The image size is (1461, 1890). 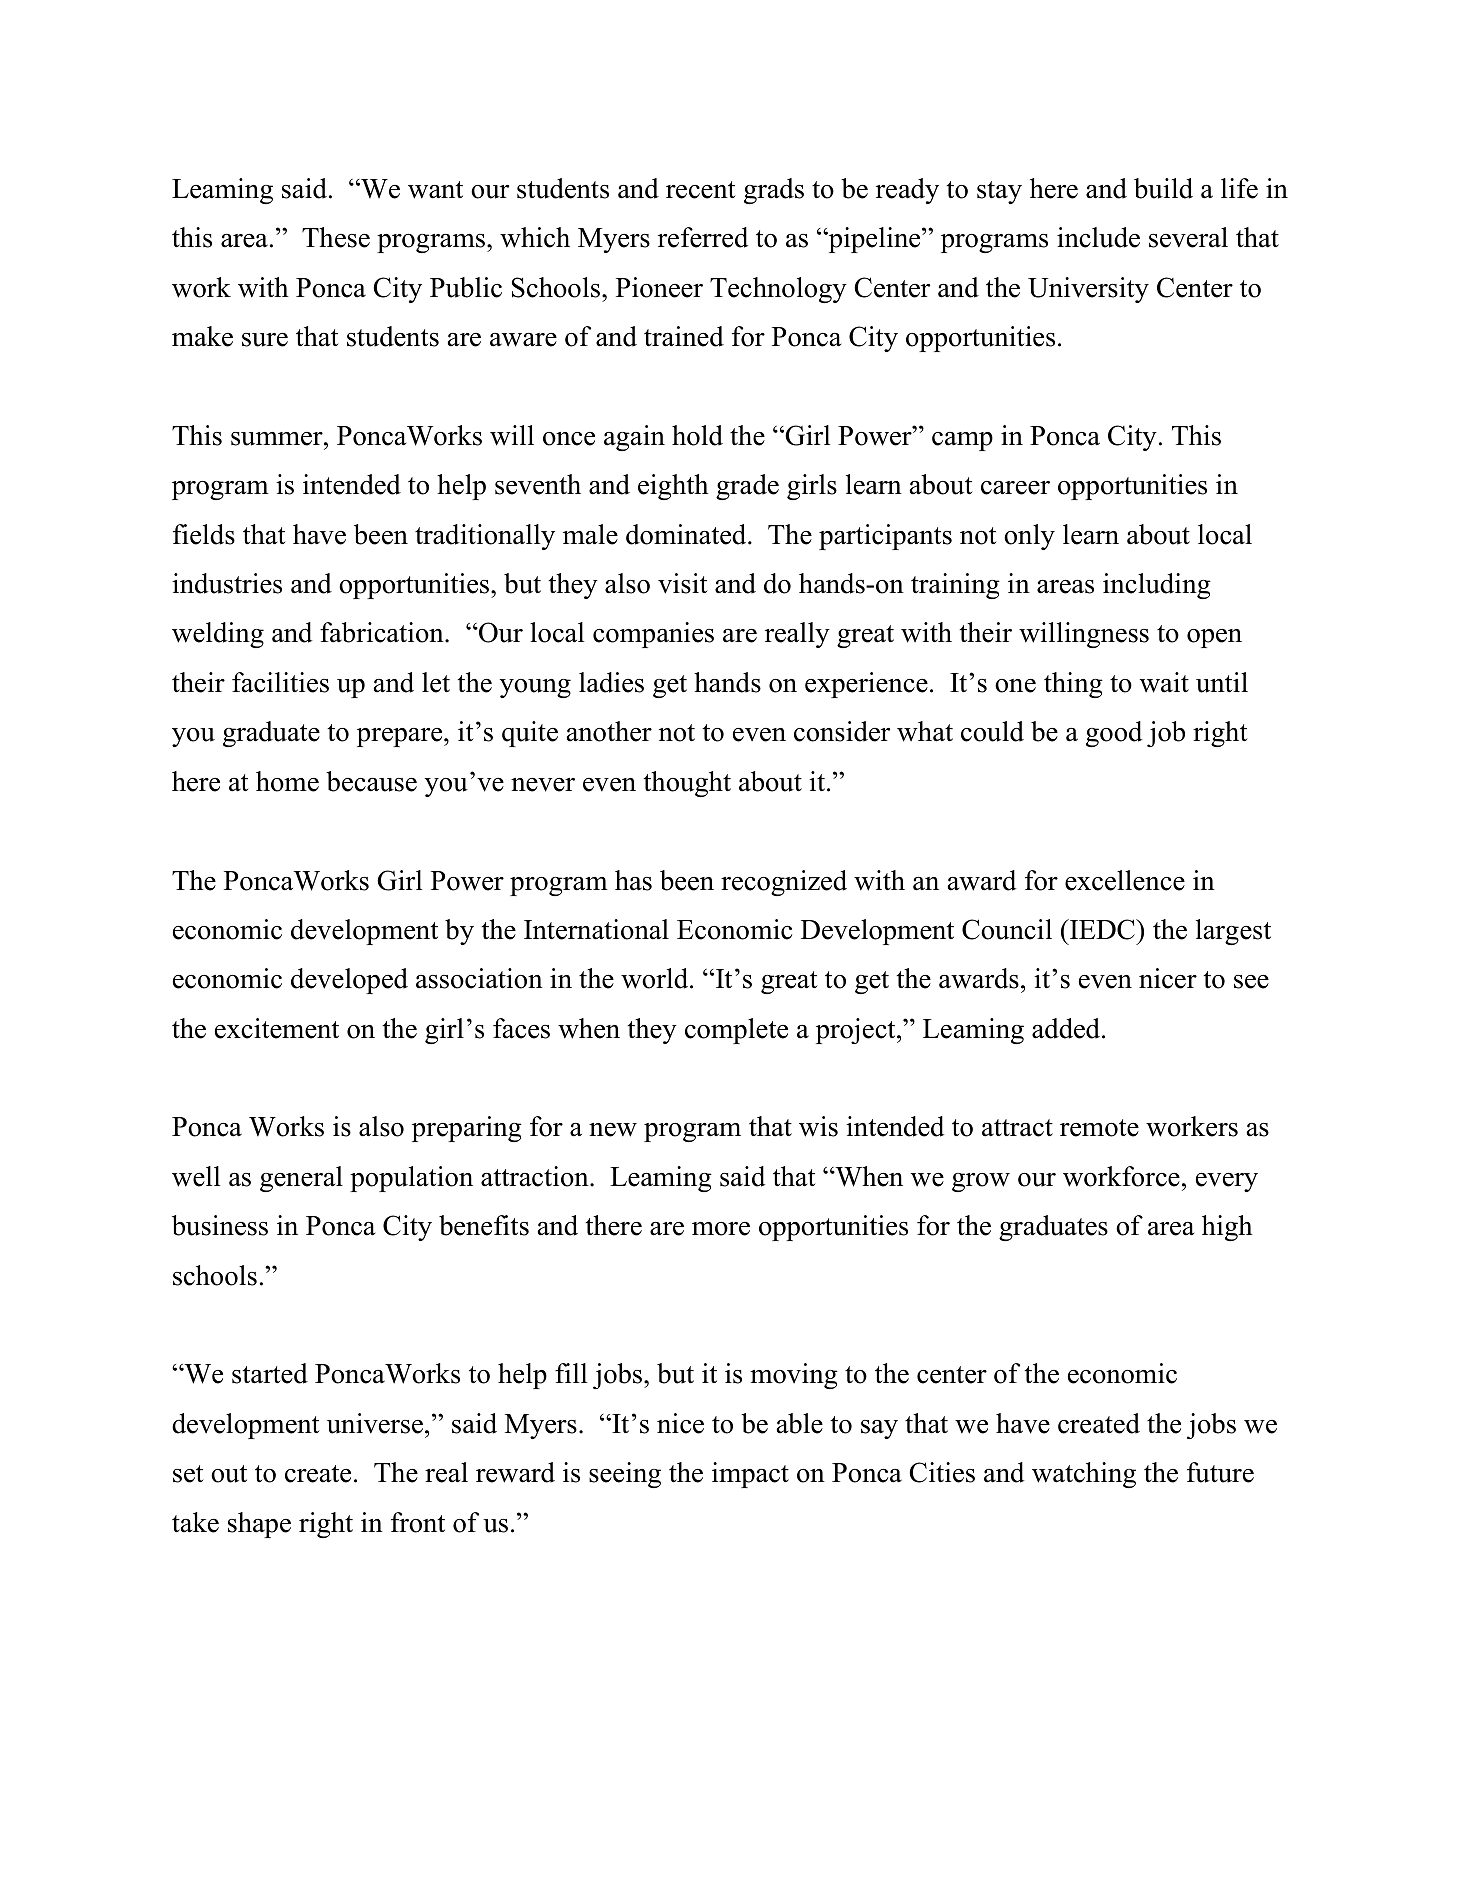 I want to click on These, so click(x=336, y=237).
